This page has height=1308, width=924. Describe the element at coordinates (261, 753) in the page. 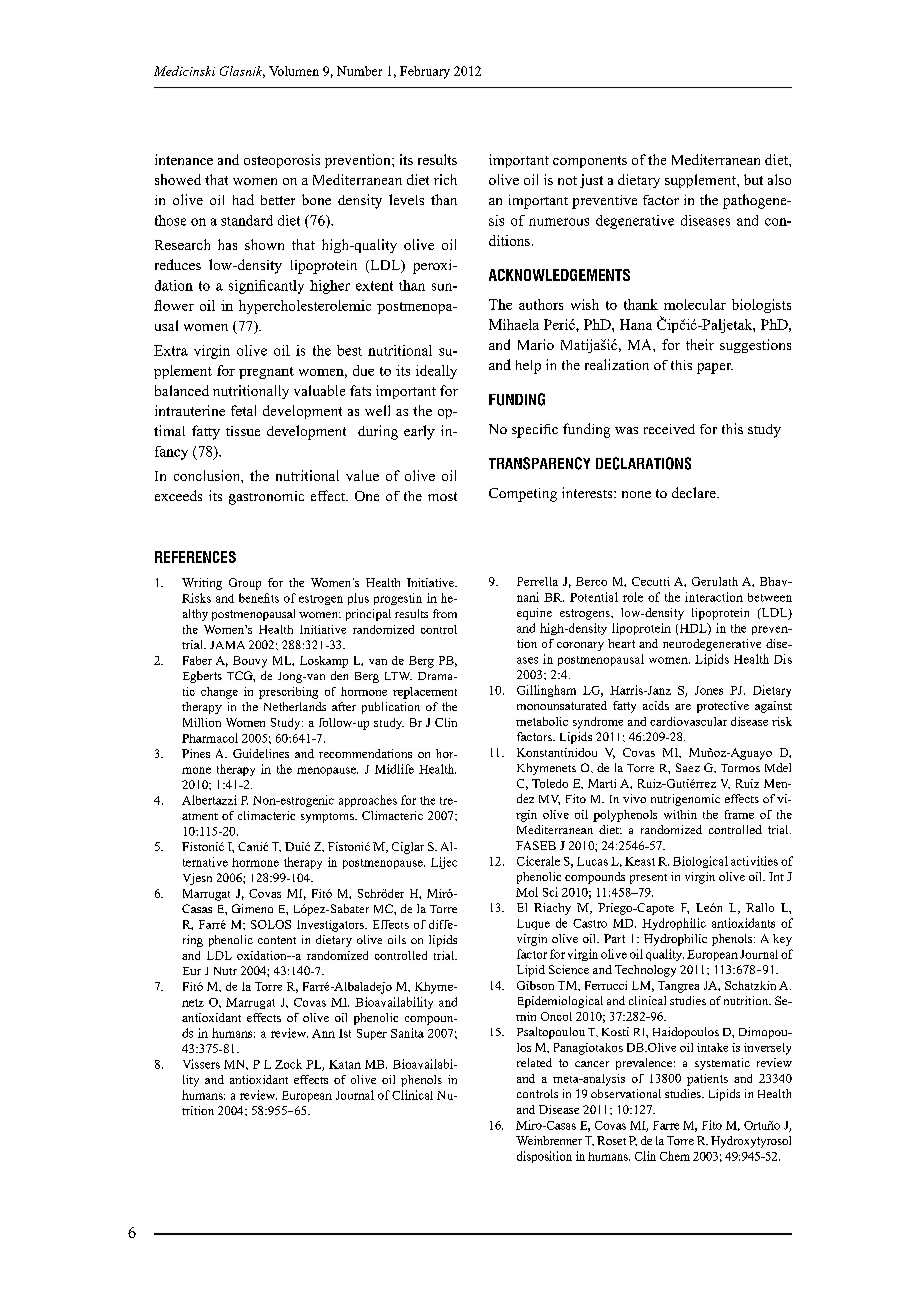

I see `Guidelines` at that location.
